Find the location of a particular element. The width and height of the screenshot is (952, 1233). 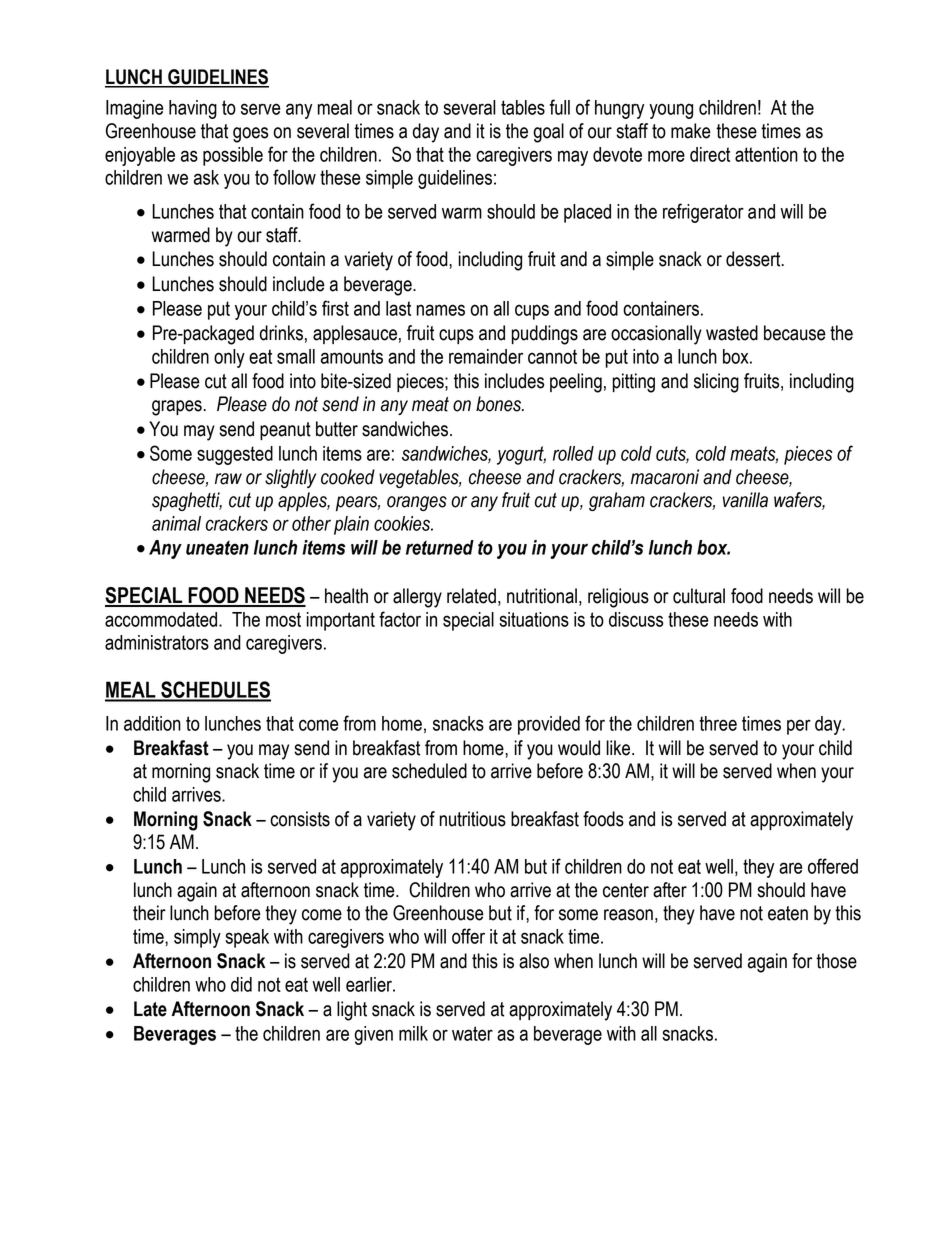

provided is located at coordinates (549, 725).
